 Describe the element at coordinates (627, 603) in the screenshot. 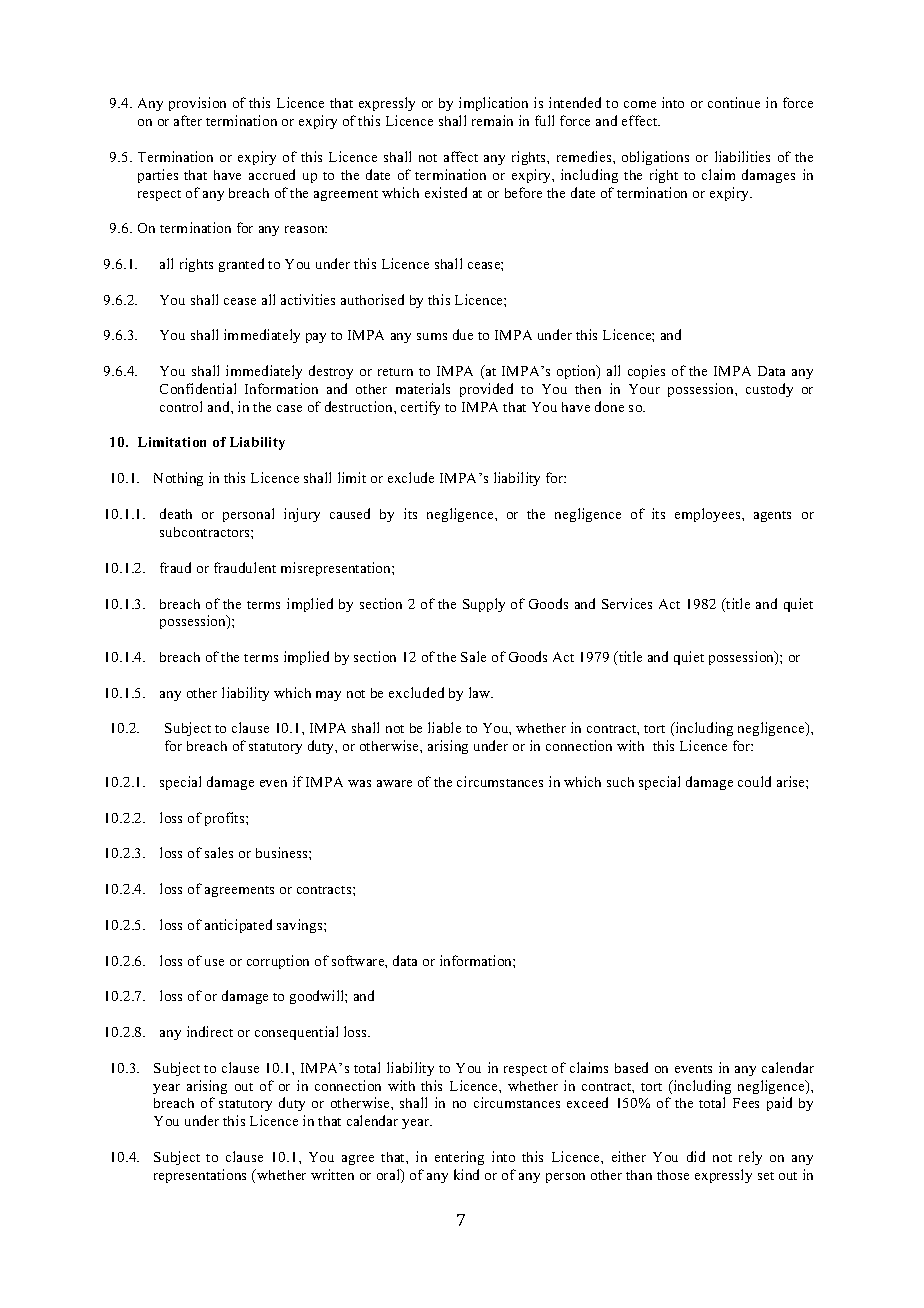

I see `Services` at that location.
